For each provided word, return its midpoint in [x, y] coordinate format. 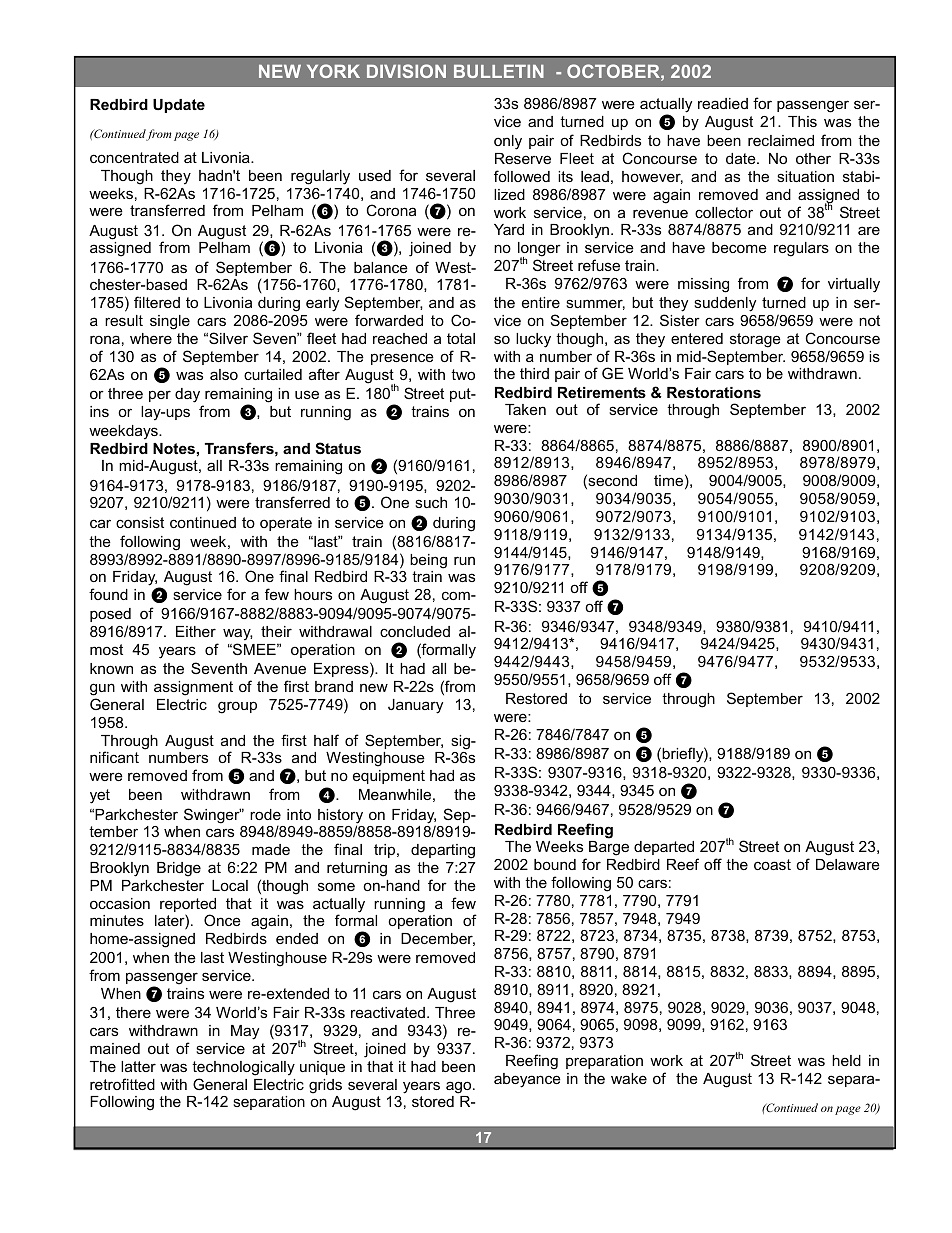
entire [541, 302]
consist [140, 522]
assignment [193, 688]
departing [443, 851]
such [431, 502]
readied [723, 103]
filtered [157, 302]
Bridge [179, 869]
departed [664, 848]
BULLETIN [499, 71]
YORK [333, 71]
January [415, 706]
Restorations [714, 392]
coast [772, 864]
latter [138, 1066]
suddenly [725, 304]
